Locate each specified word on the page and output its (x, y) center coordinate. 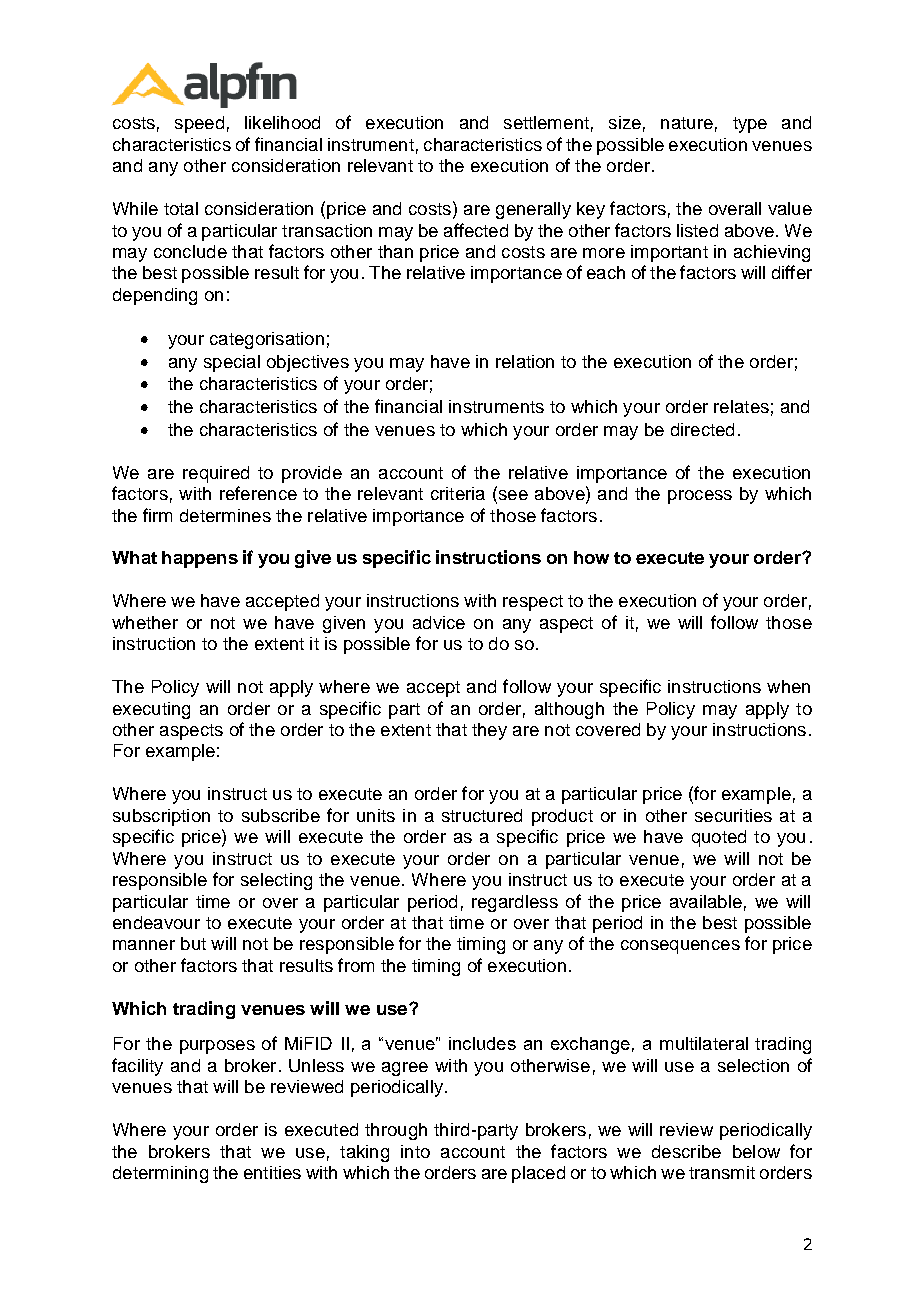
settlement (546, 122)
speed (199, 124)
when (788, 686)
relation (525, 361)
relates (741, 406)
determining (160, 1174)
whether (145, 622)
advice (439, 622)
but (193, 943)
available (706, 901)
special (232, 363)
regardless (515, 903)
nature (687, 123)
